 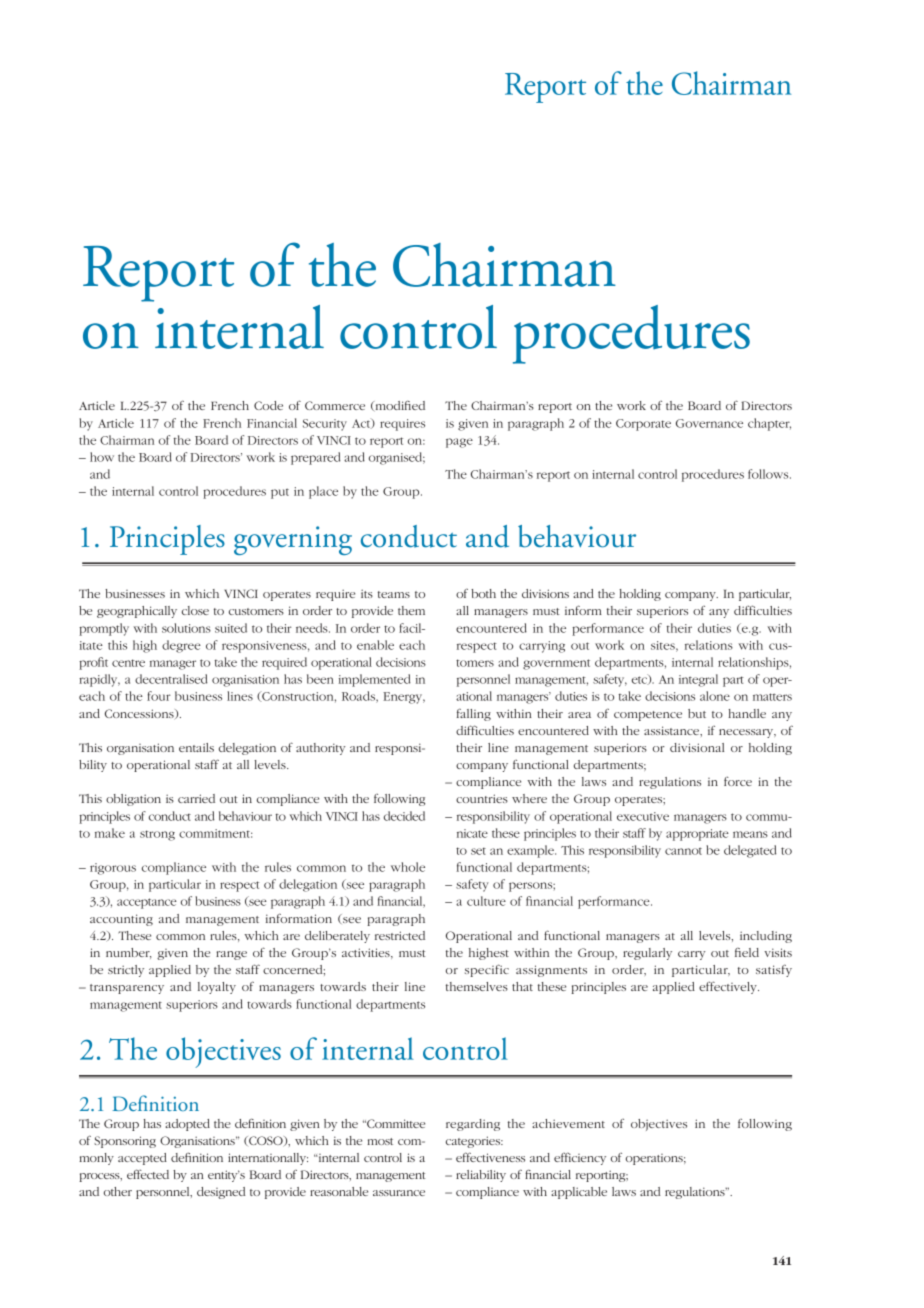 I want to click on page, so click(x=459, y=443).
